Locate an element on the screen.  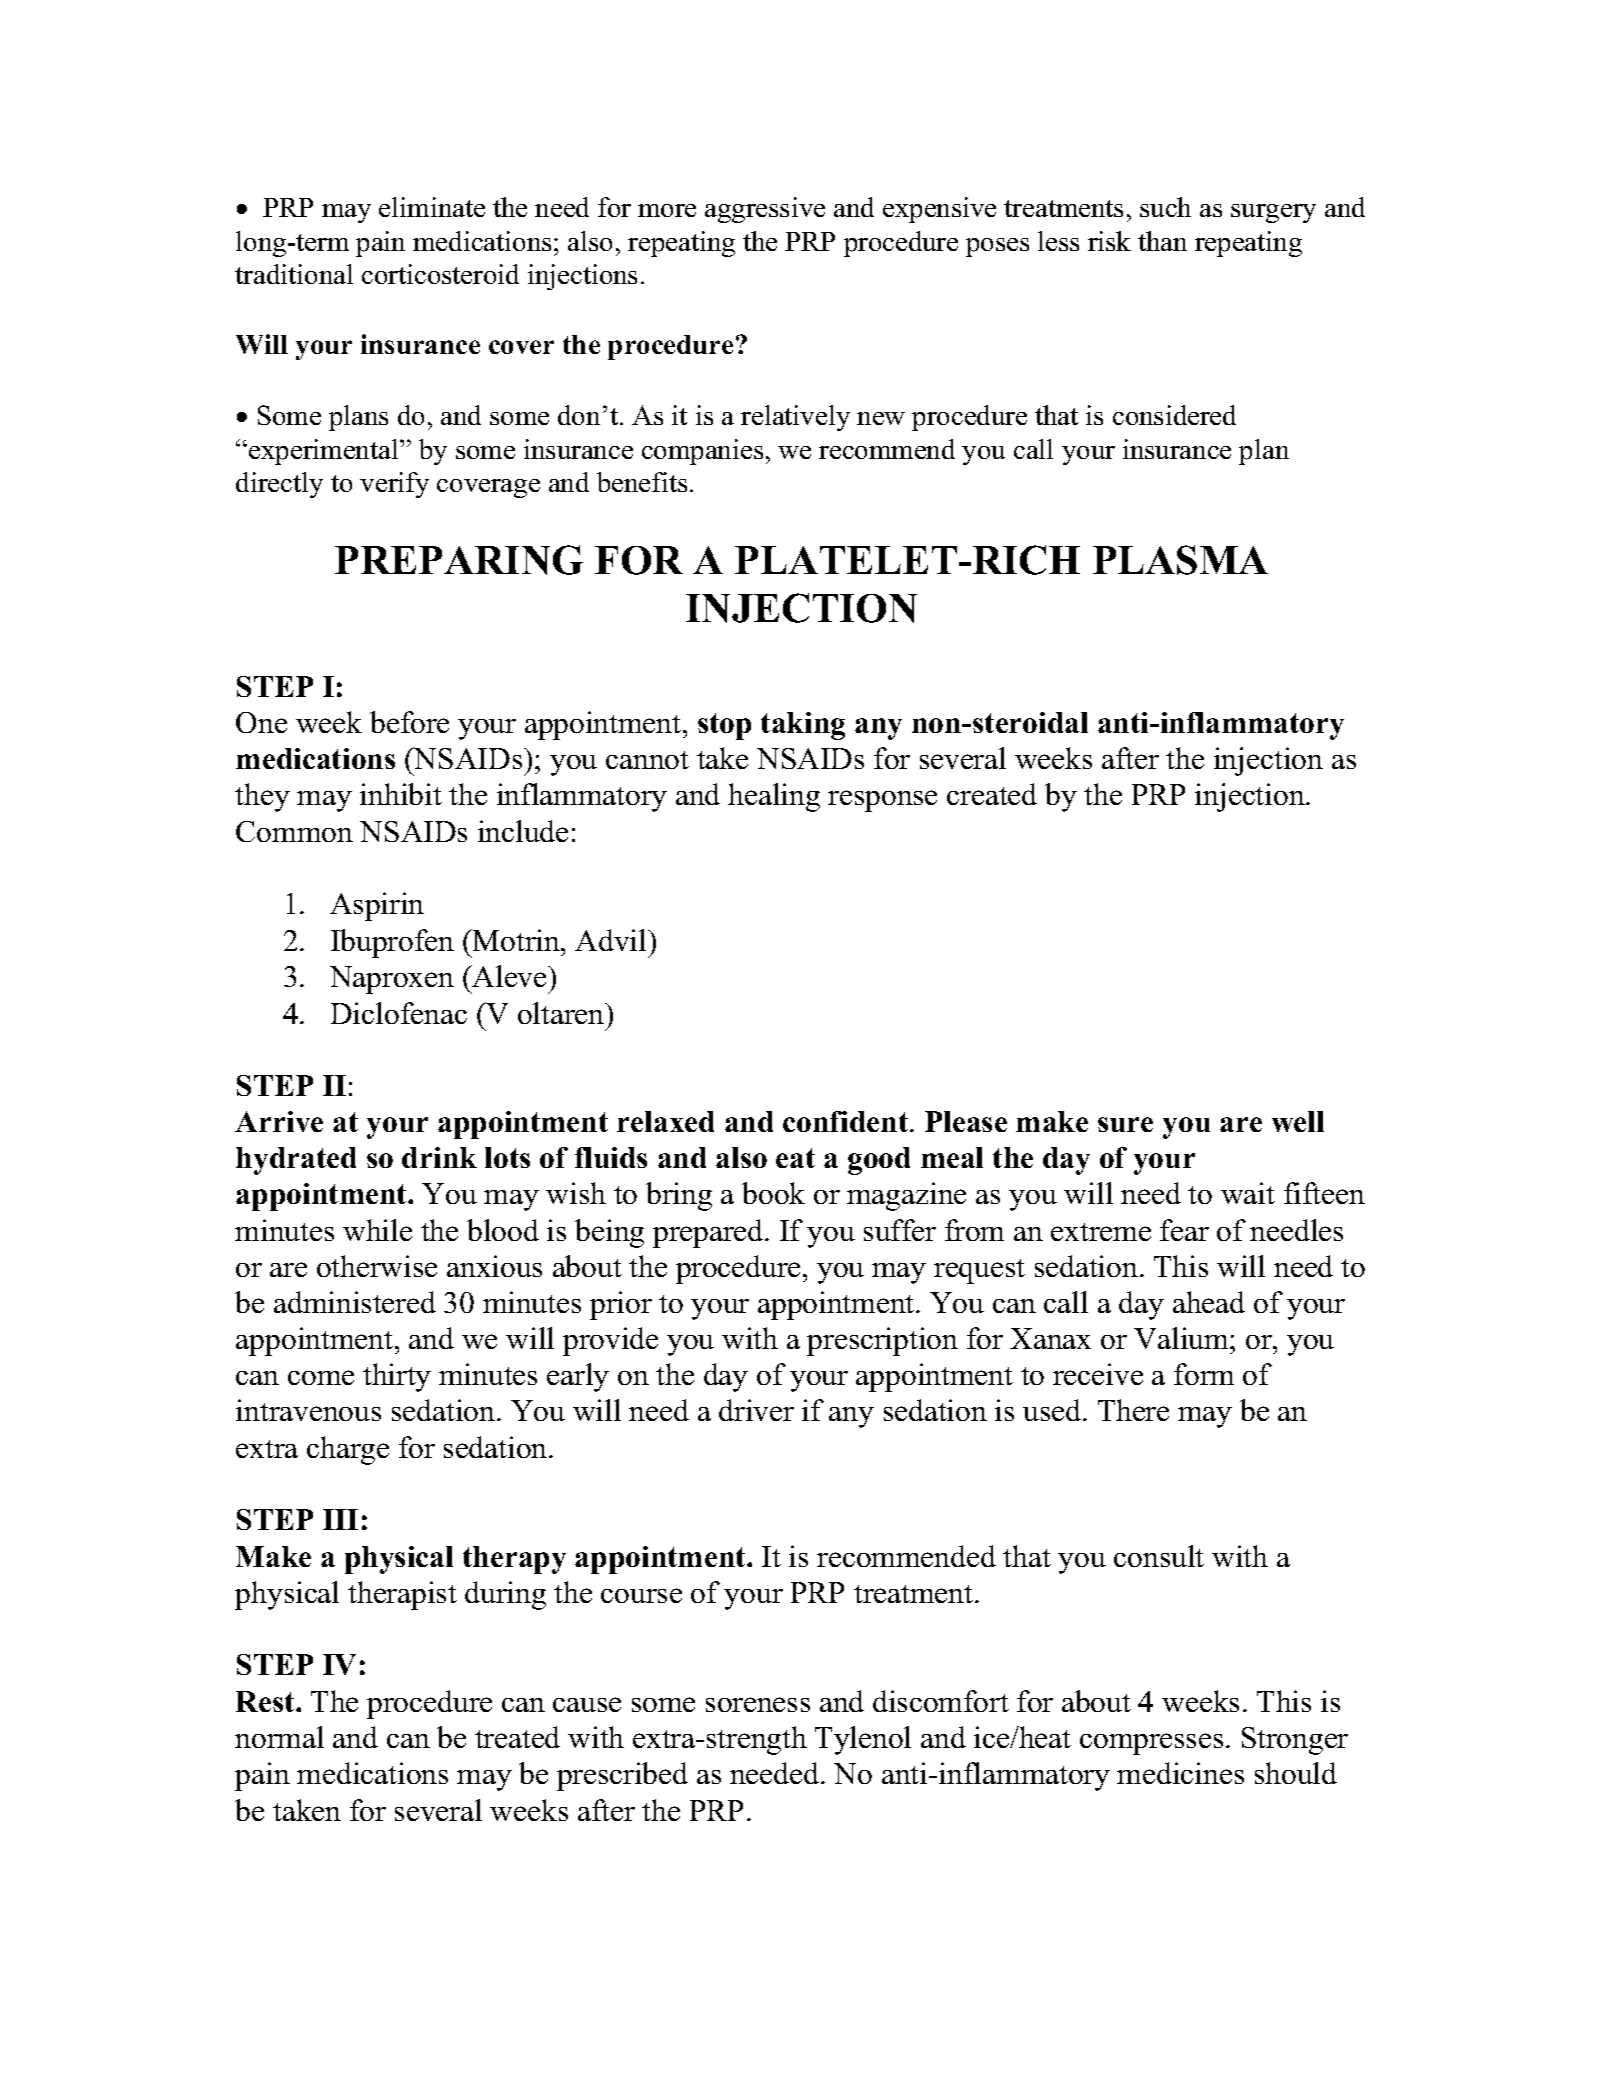
thirty is located at coordinates (397, 1377).
